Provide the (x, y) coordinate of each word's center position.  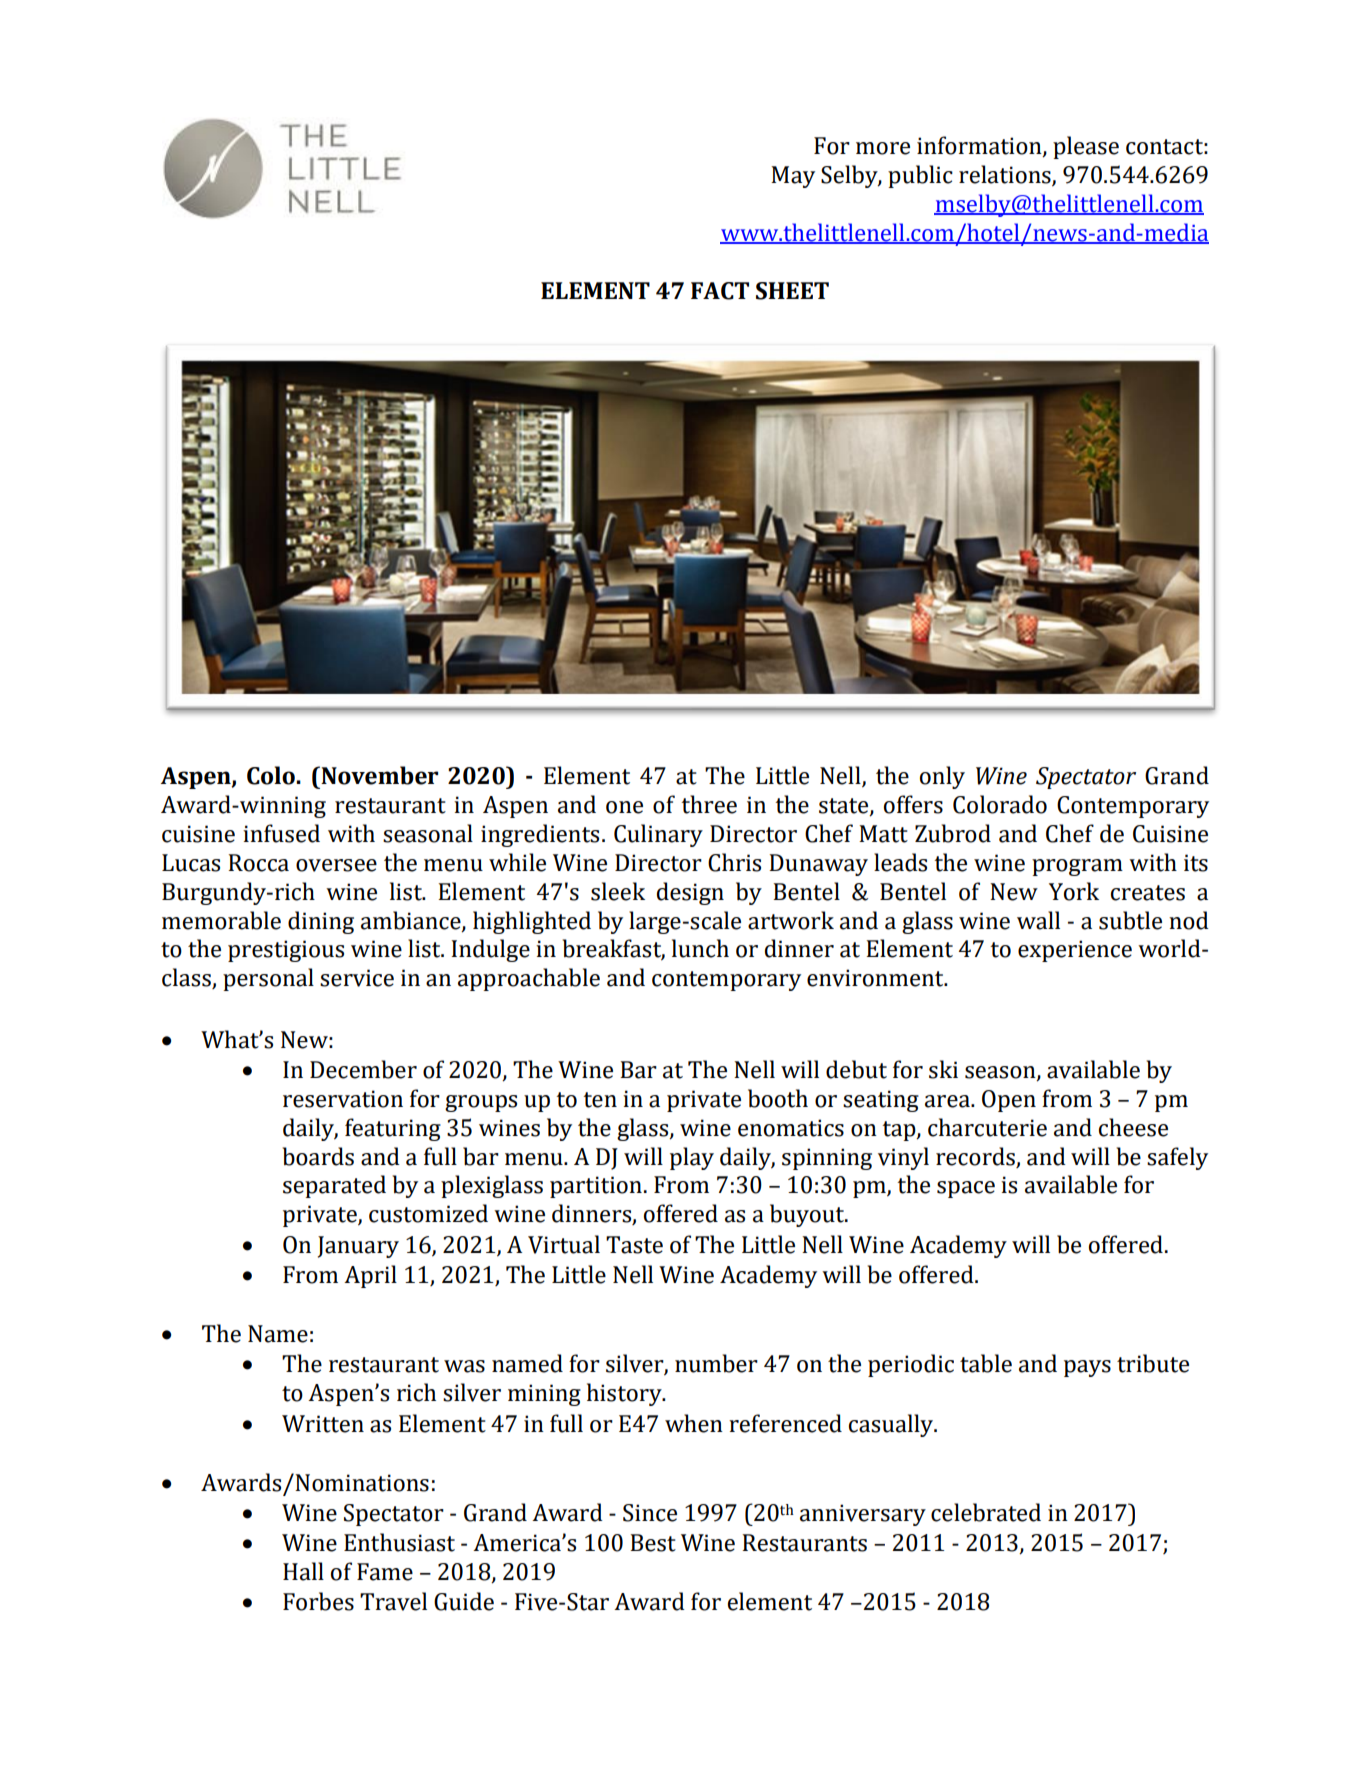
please (1086, 147)
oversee (336, 865)
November (378, 775)
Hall (303, 1571)
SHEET (792, 291)
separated (334, 1186)
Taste (634, 1245)
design (690, 893)
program (1077, 867)
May (793, 177)
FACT (720, 291)
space (966, 1189)
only (942, 777)
